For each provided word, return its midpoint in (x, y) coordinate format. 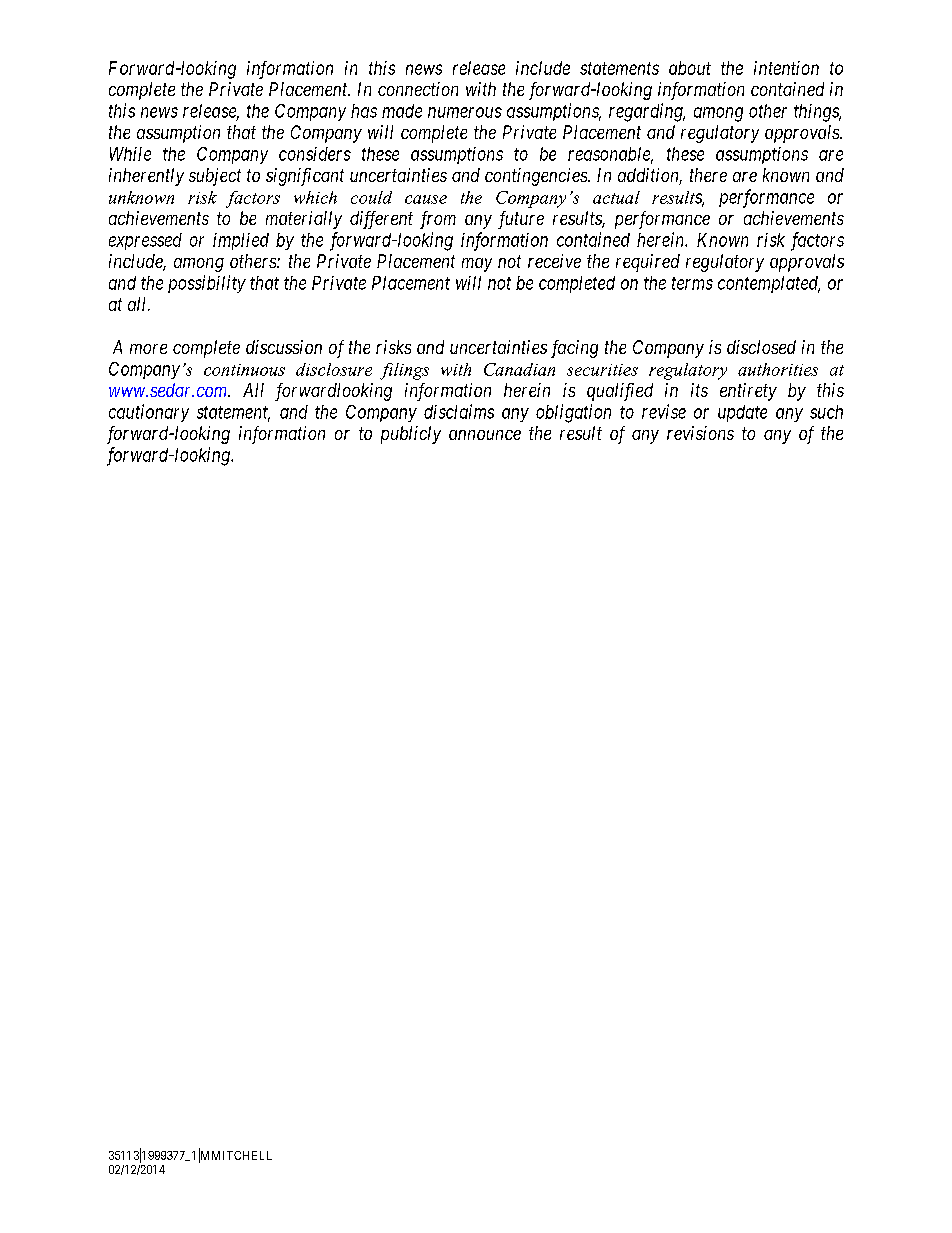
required (648, 263)
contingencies (537, 177)
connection (418, 89)
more (148, 349)
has (364, 111)
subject (215, 177)
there (708, 175)
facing (574, 349)
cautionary (149, 413)
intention (786, 68)
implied (241, 241)
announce (485, 435)
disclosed (761, 347)
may (477, 265)
